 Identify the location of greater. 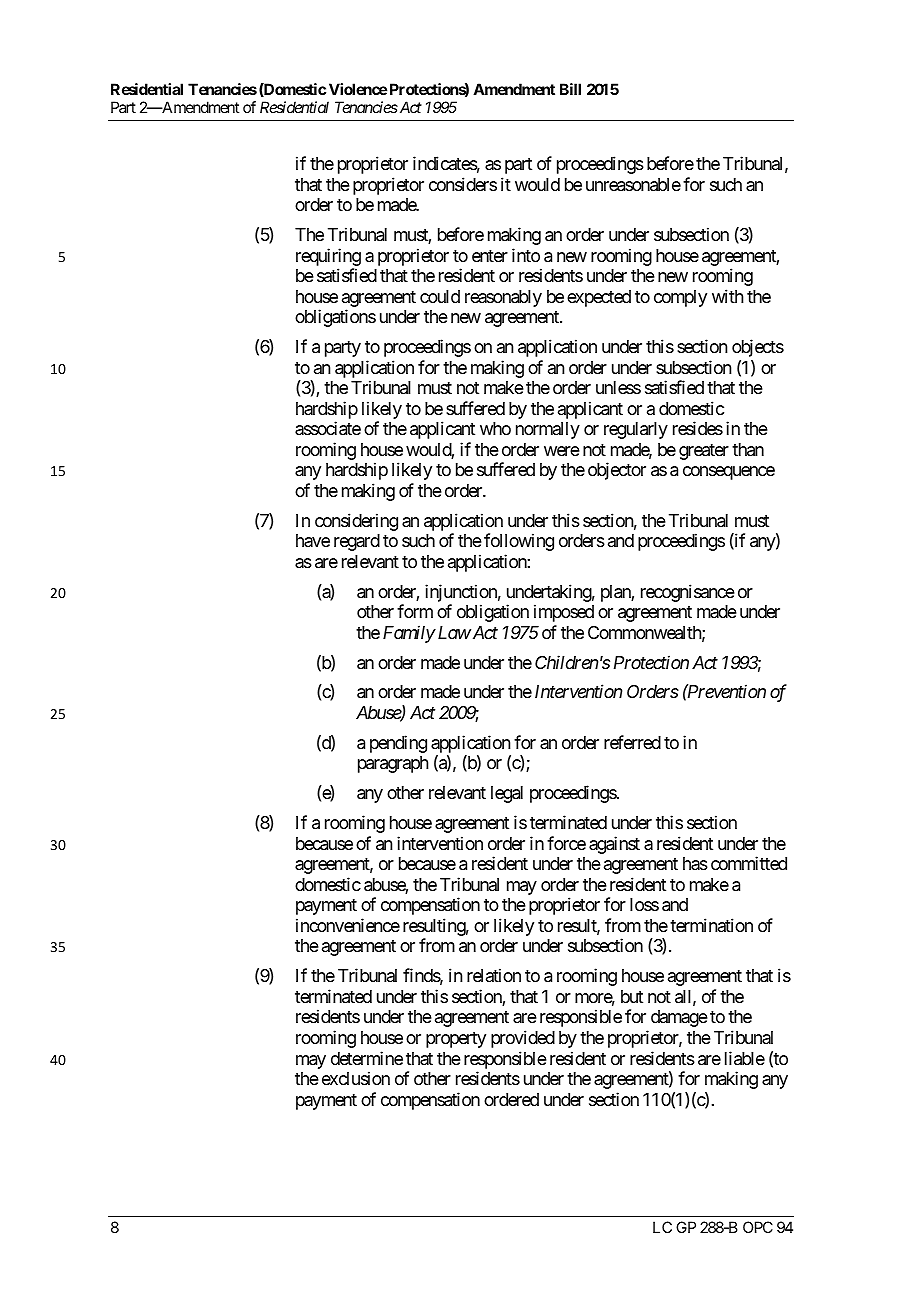
(704, 452).
